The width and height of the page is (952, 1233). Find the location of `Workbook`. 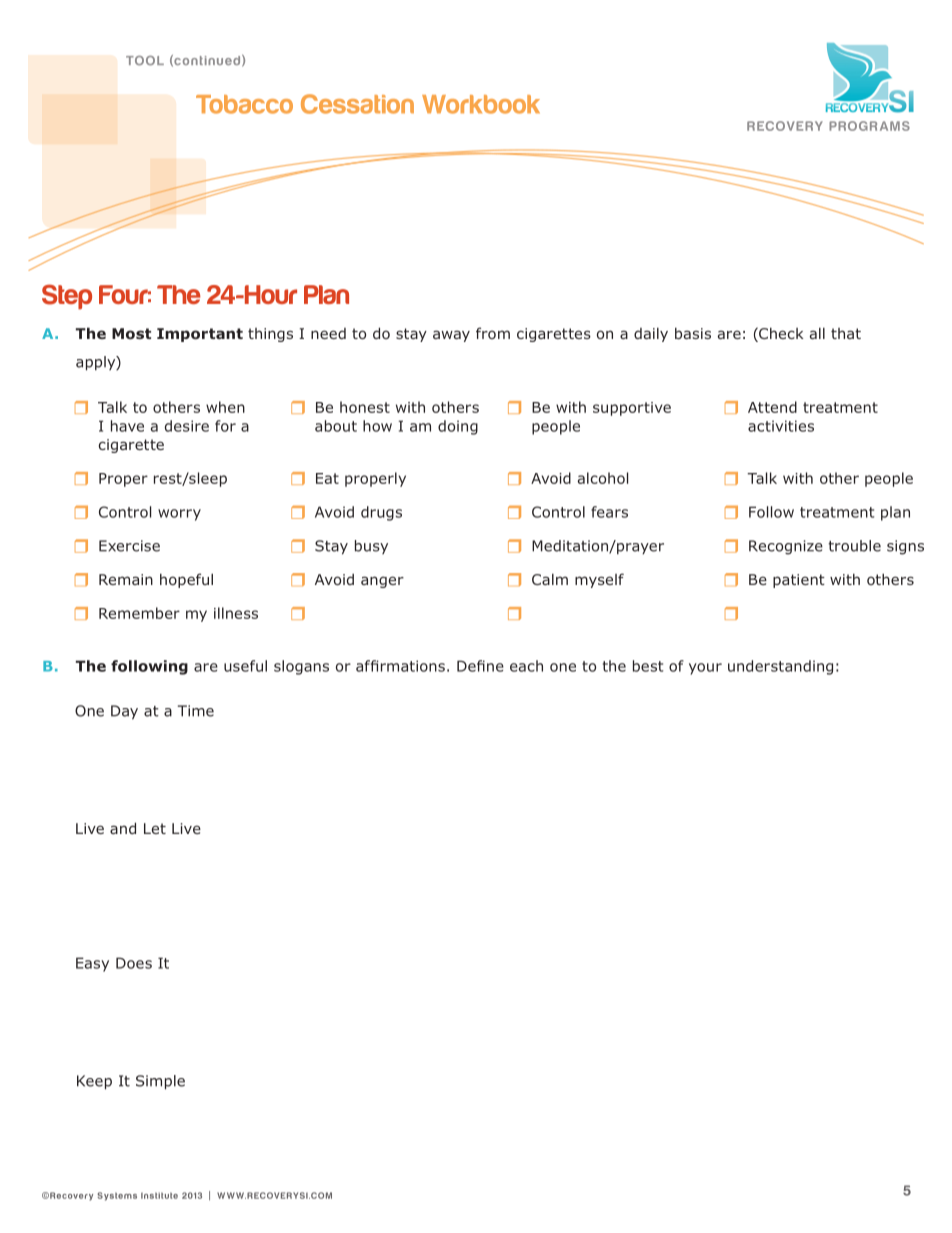

Workbook is located at coordinates (481, 104).
